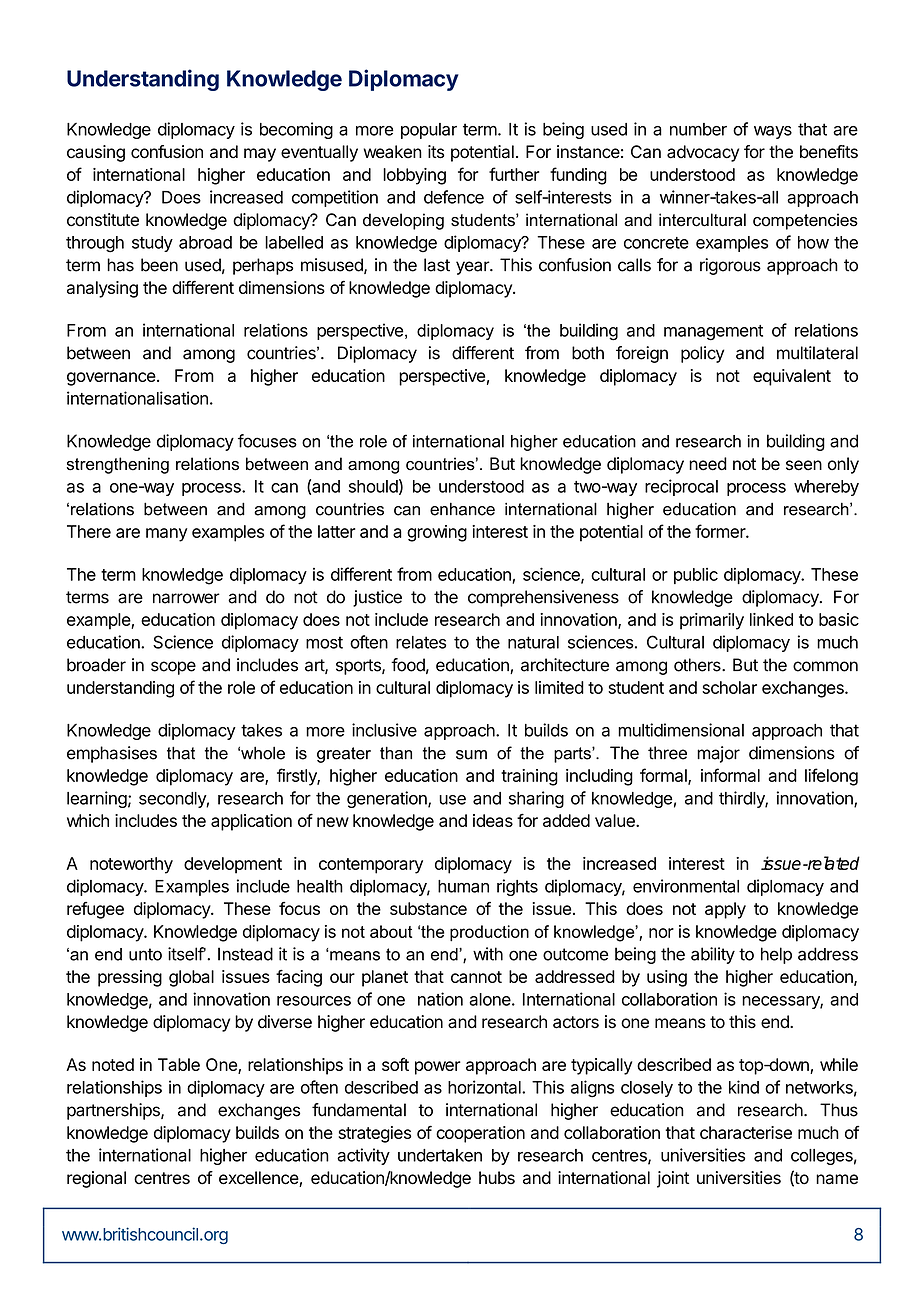  I want to click on equivalent, so click(792, 377).
